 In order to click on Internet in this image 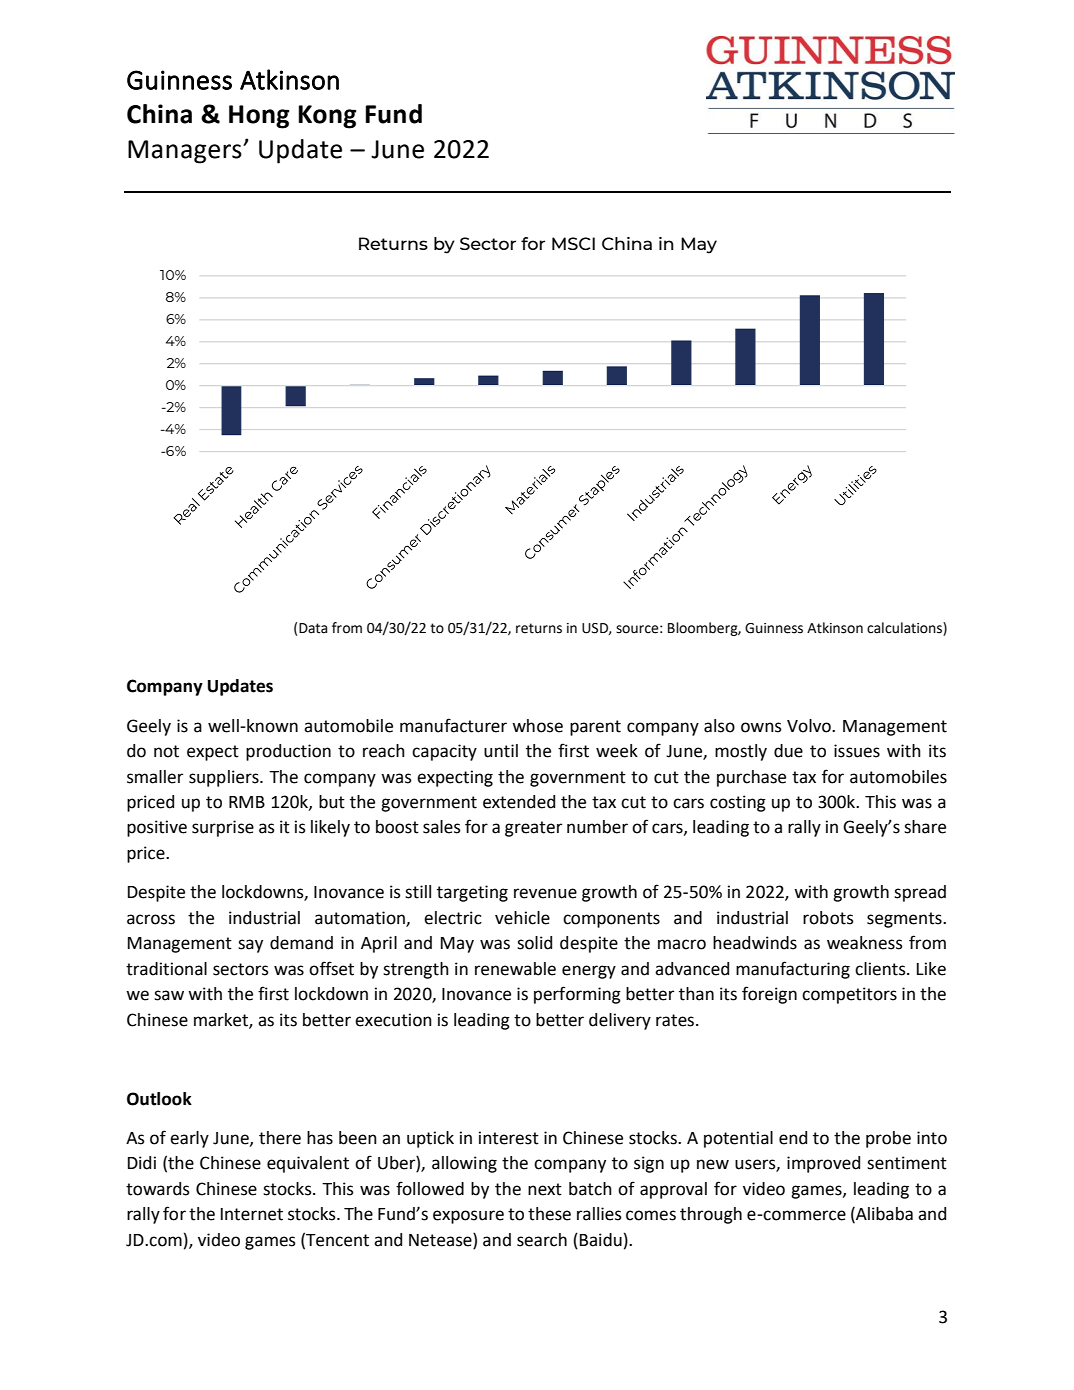, I will do `click(252, 1214)`.
